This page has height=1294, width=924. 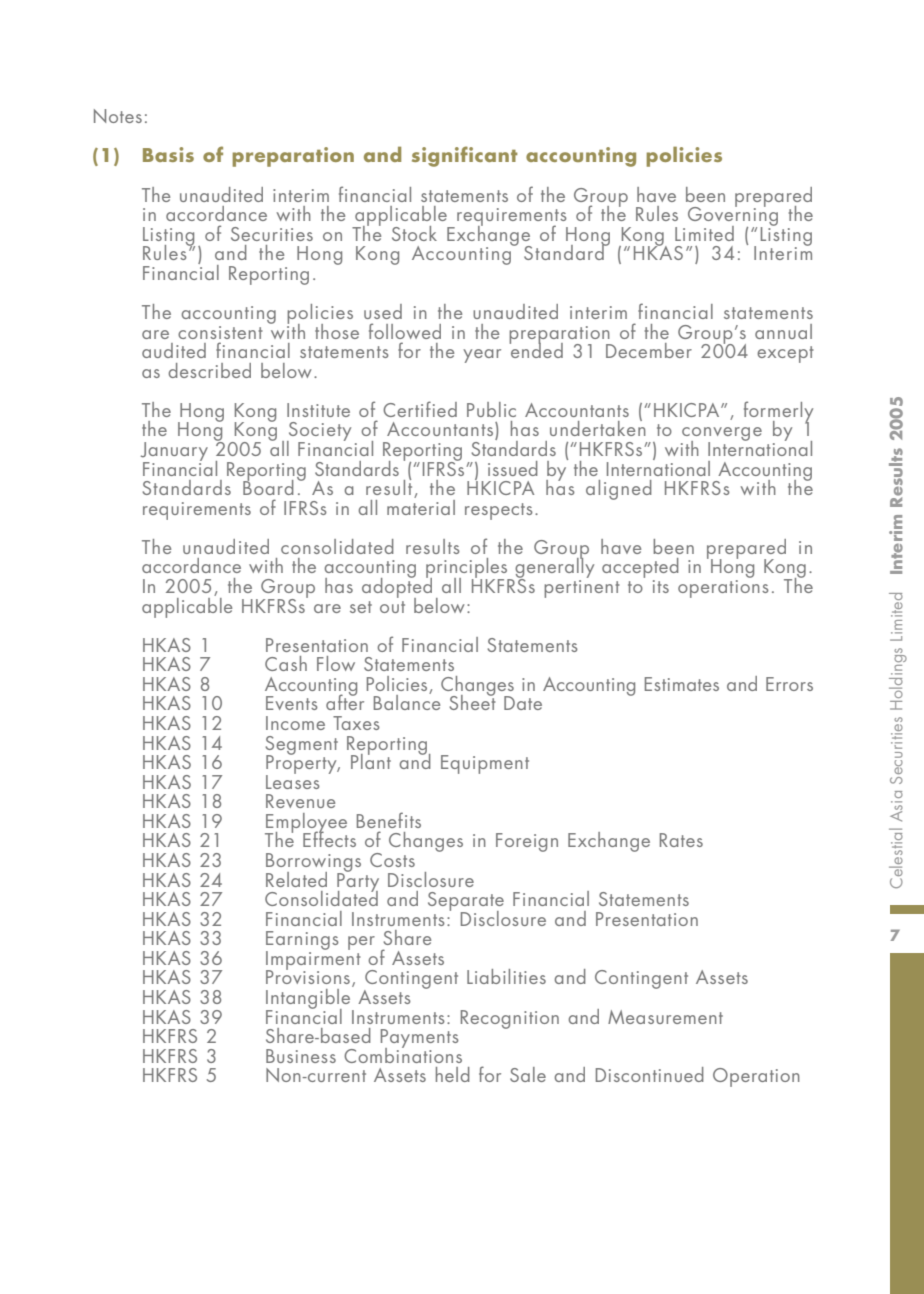 I want to click on Cash, so click(x=286, y=663).
